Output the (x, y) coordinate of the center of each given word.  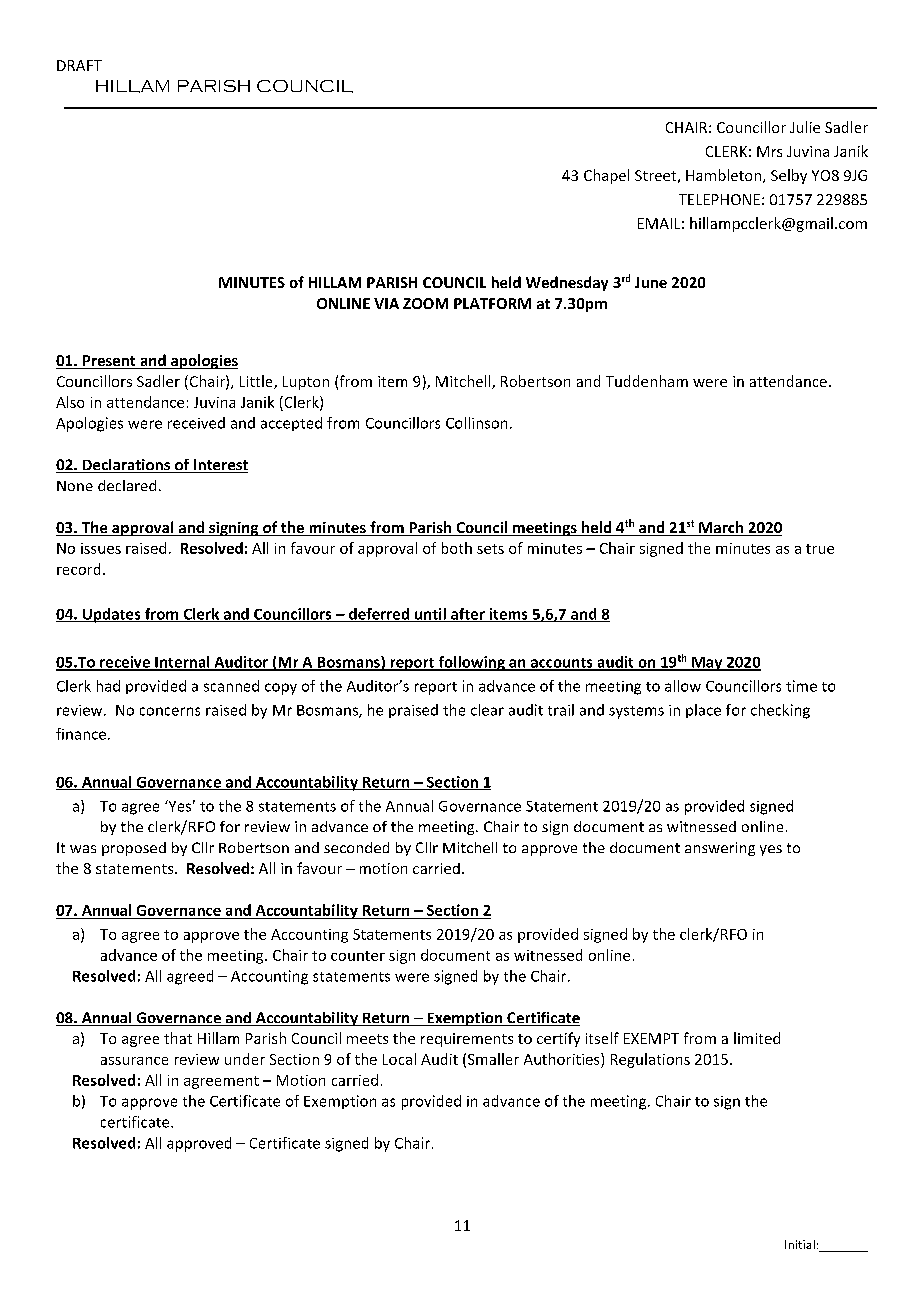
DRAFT (79, 65)
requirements (467, 1040)
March (721, 528)
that (178, 1038)
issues (101, 548)
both (457, 548)
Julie (805, 127)
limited (757, 1038)
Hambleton (725, 176)
